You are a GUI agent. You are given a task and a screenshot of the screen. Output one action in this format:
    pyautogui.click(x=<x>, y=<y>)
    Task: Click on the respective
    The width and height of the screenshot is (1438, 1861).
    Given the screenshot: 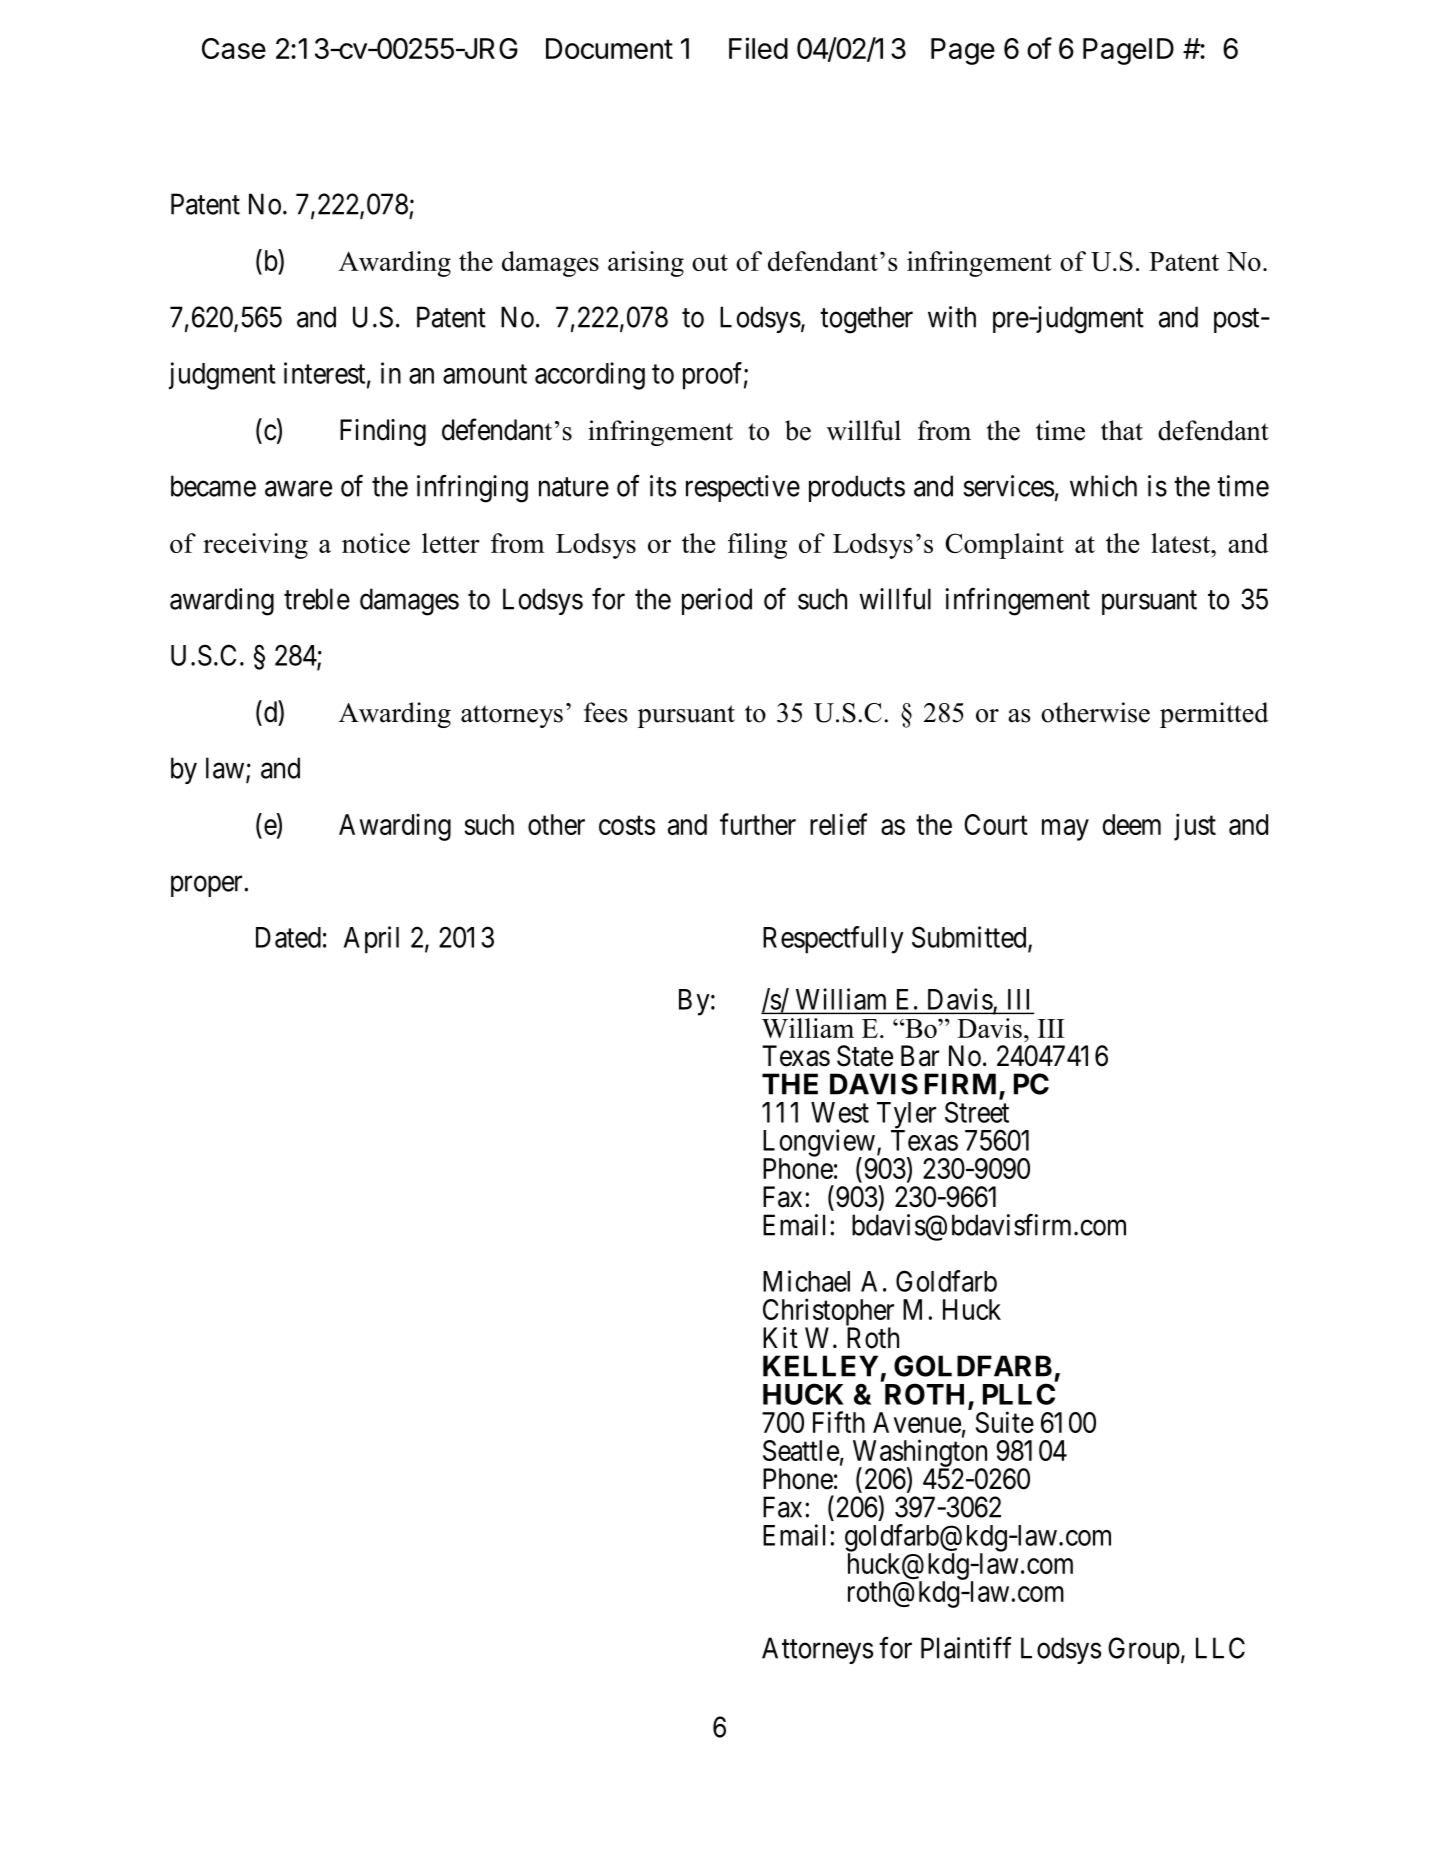 What is the action you would take?
    pyautogui.click(x=743, y=488)
